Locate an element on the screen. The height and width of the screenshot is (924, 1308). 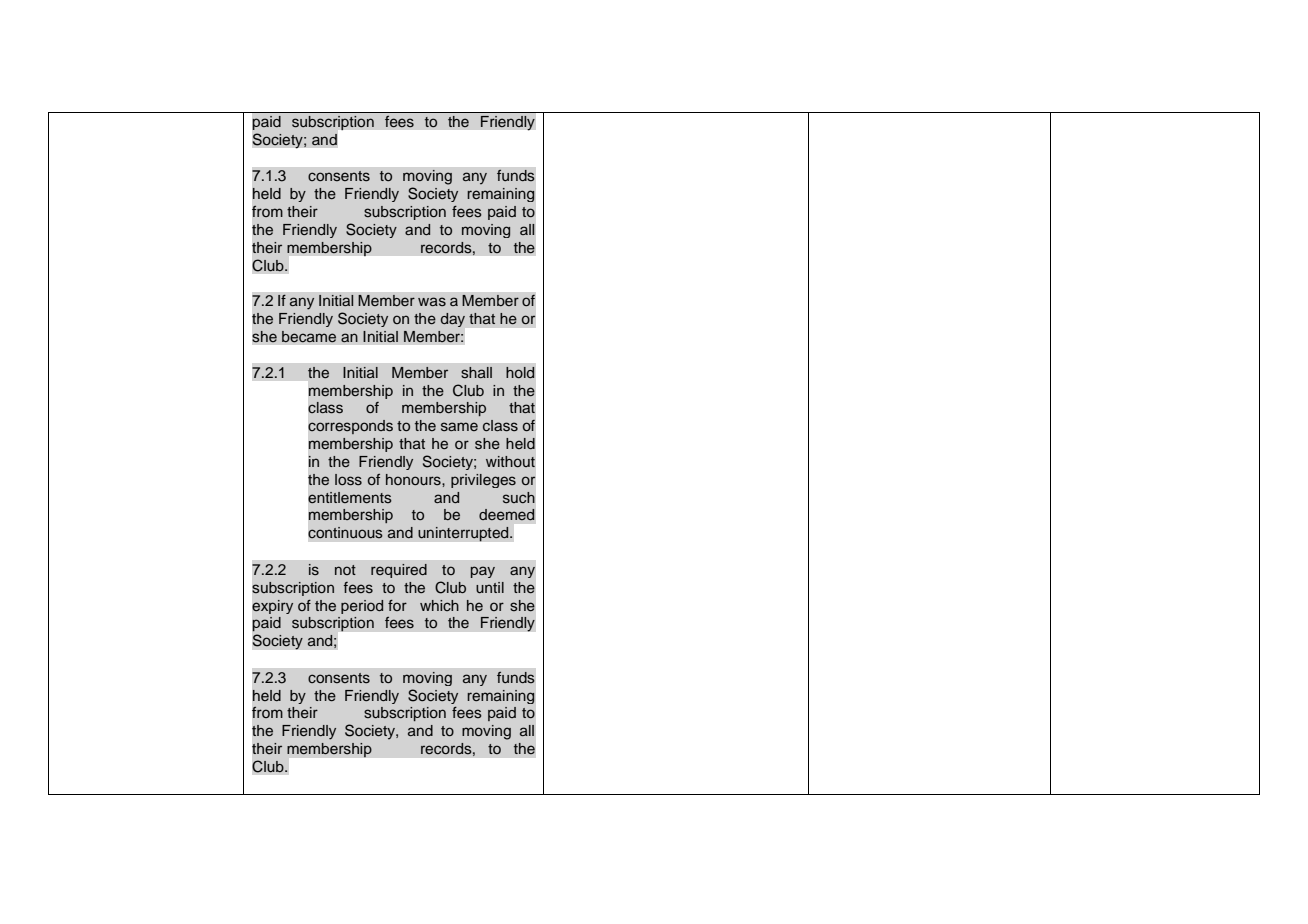
without is located at coordinates (510, 461).
